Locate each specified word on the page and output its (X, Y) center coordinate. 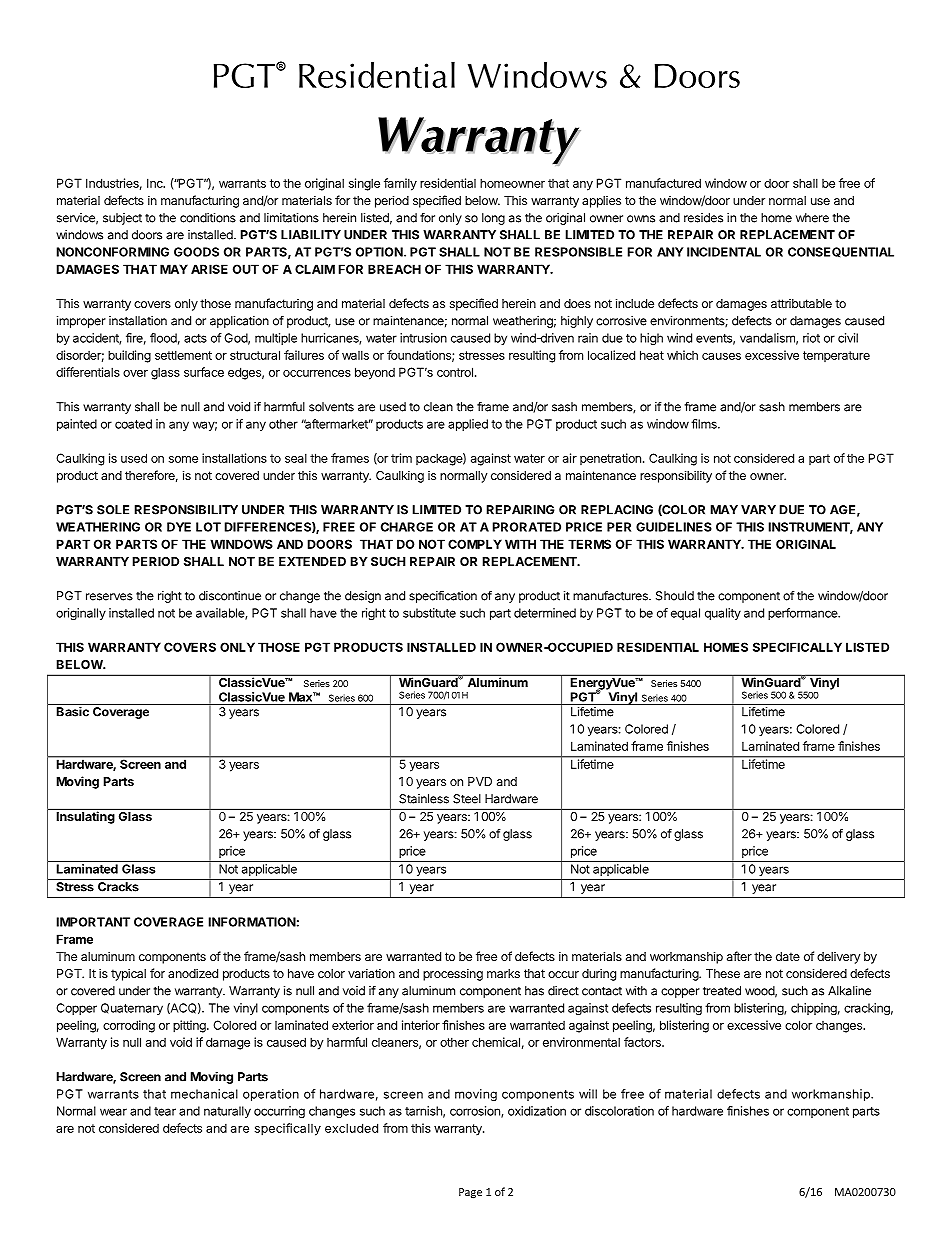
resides (703, 218)
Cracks (118, 887)
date (788, 956)
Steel (467, 799)
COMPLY (475, 544)
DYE (179, 527)
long (493, 219)
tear (165, 1111)
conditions (208, 218)
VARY (758, 510)
